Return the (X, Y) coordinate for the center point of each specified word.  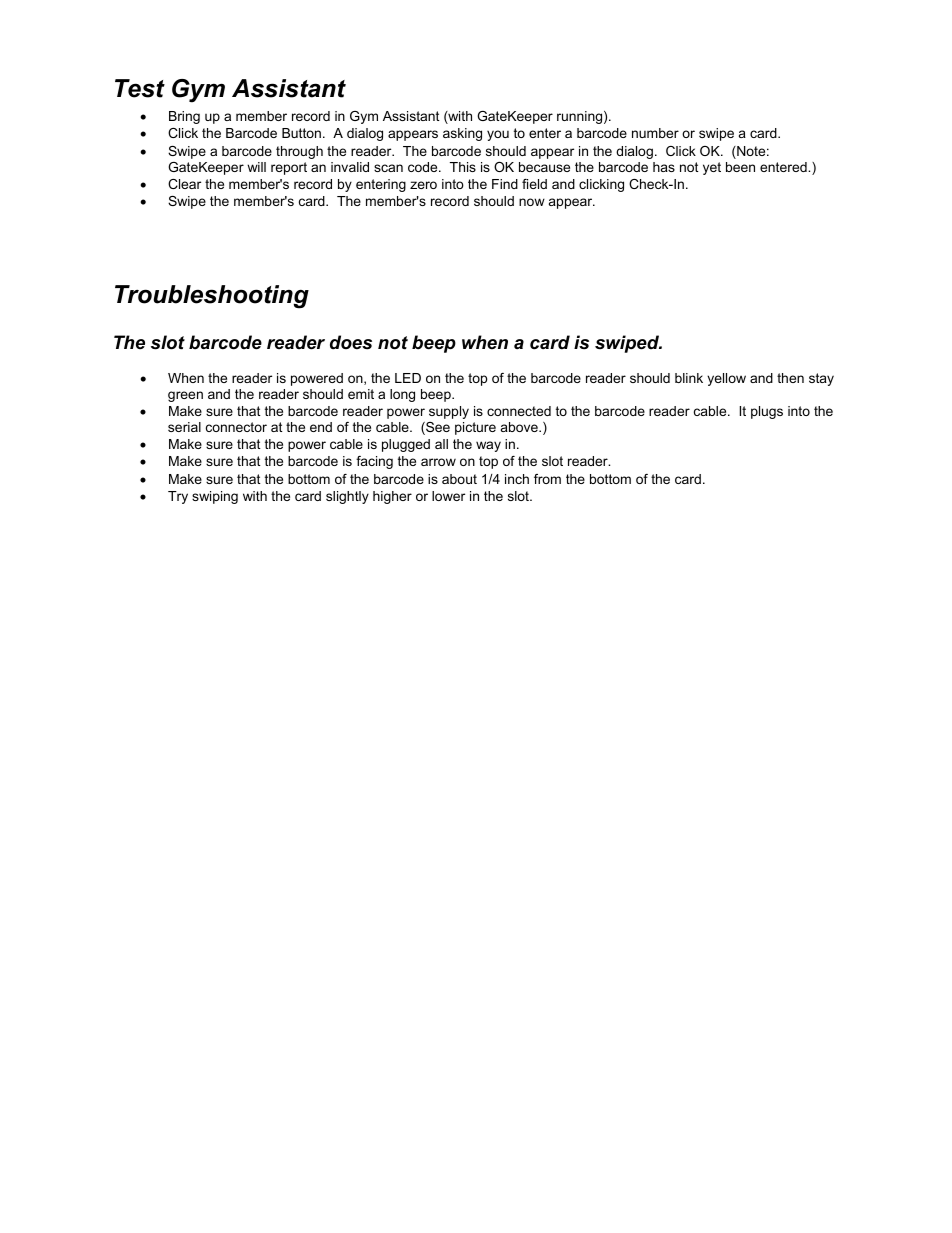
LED (408, 378)
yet (712, 168)
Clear (184, 184)
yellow (726, 379)
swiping (215, 497)
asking (462, 134)
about (459, 479)
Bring (184, 117)
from (547, 479)
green (185, 396)
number (655, 133)
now (532, 202)
